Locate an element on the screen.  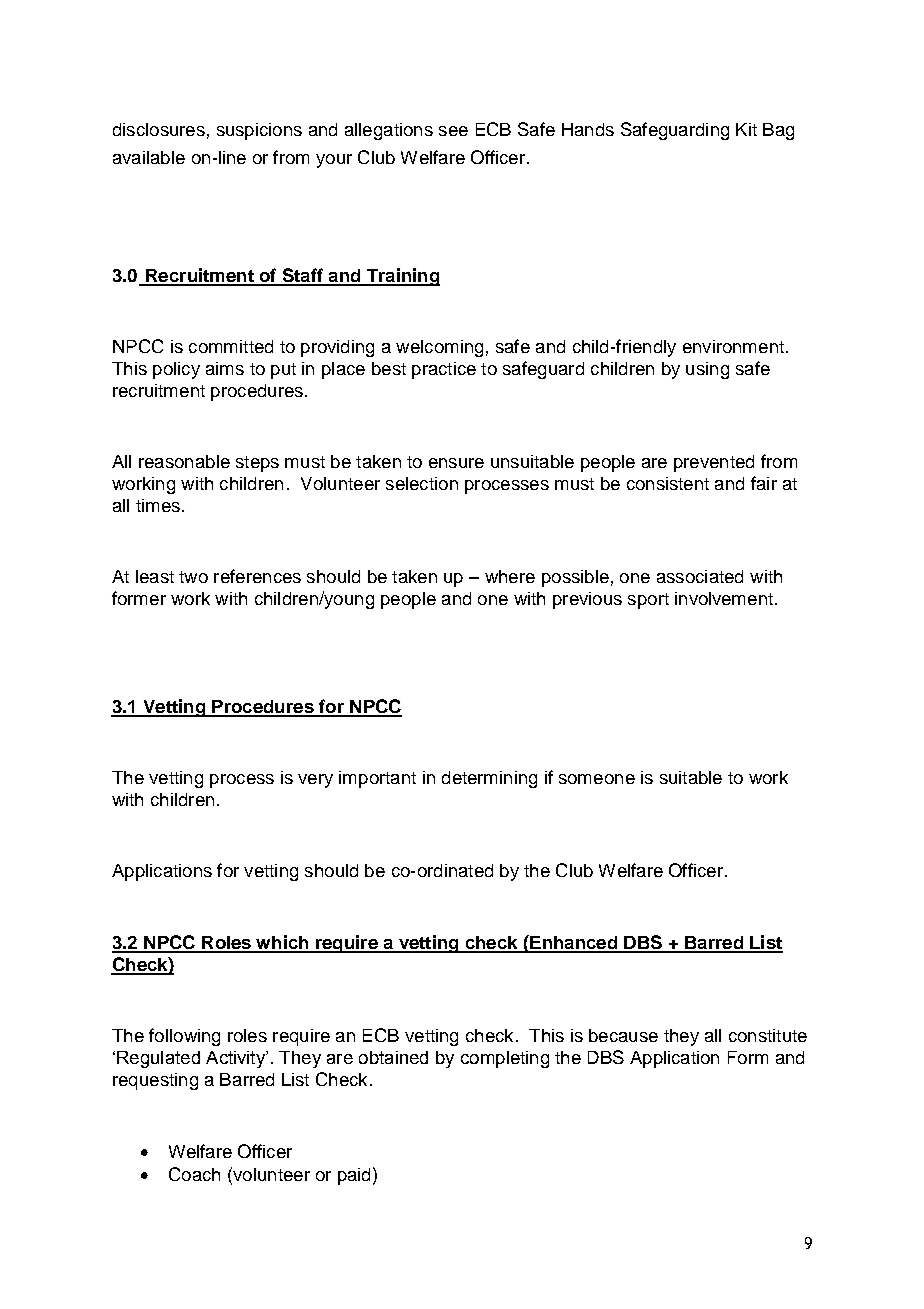
see is located at coordinates (453, 131).
